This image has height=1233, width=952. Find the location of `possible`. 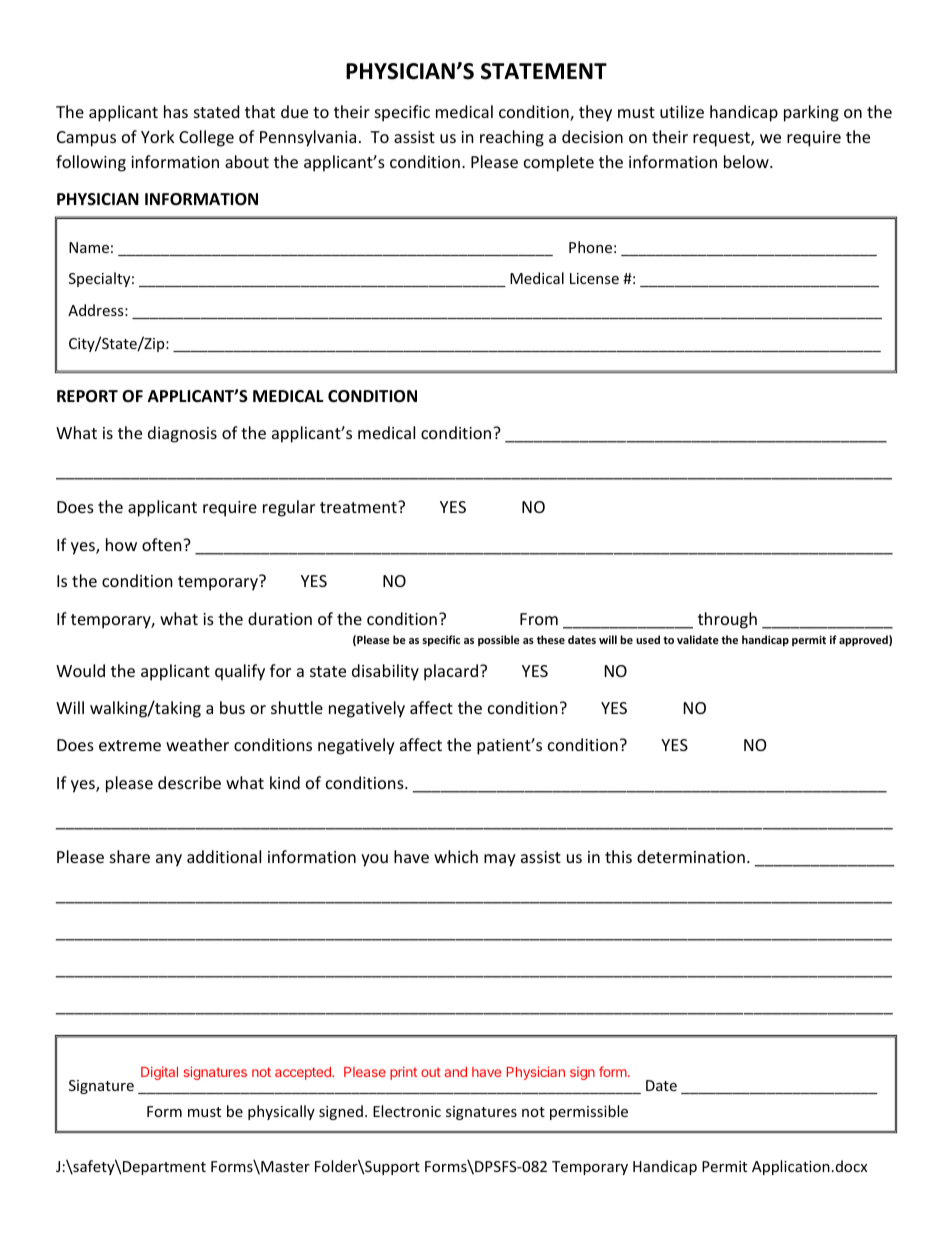

possible is located at coordinates (499, 640).
